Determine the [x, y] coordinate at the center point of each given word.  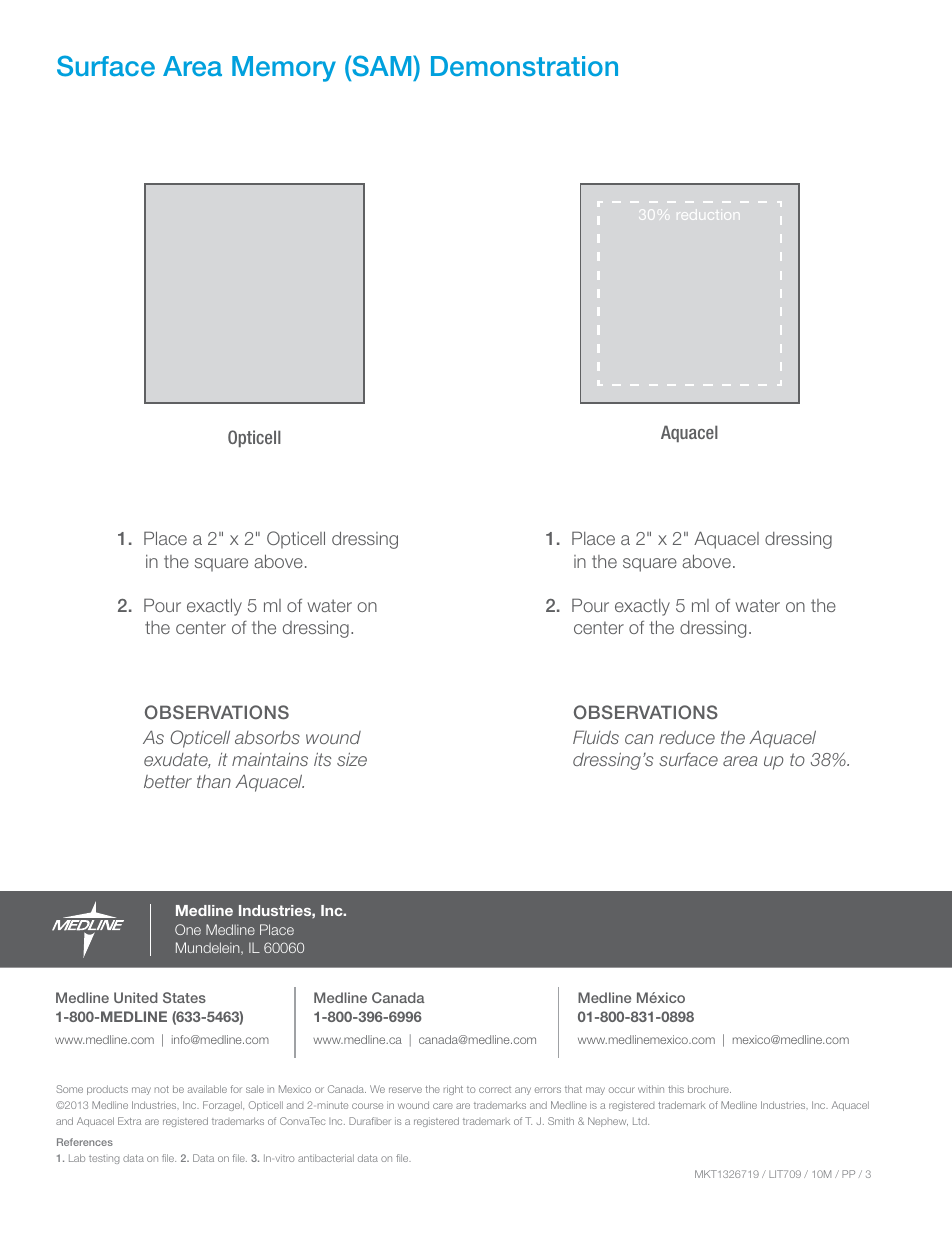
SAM [382, 66]
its [322, 759]
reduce [687, 737]
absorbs [267, 737]
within [651, 1089]
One [188, 929]
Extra [129, 1121]
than [214, 781]
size [352, 759]
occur [622, 1090]
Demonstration [524, 66]
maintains [270, 759]
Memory [284, 69]
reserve [405, 1090]
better [168, 781]
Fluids [596, 737]
